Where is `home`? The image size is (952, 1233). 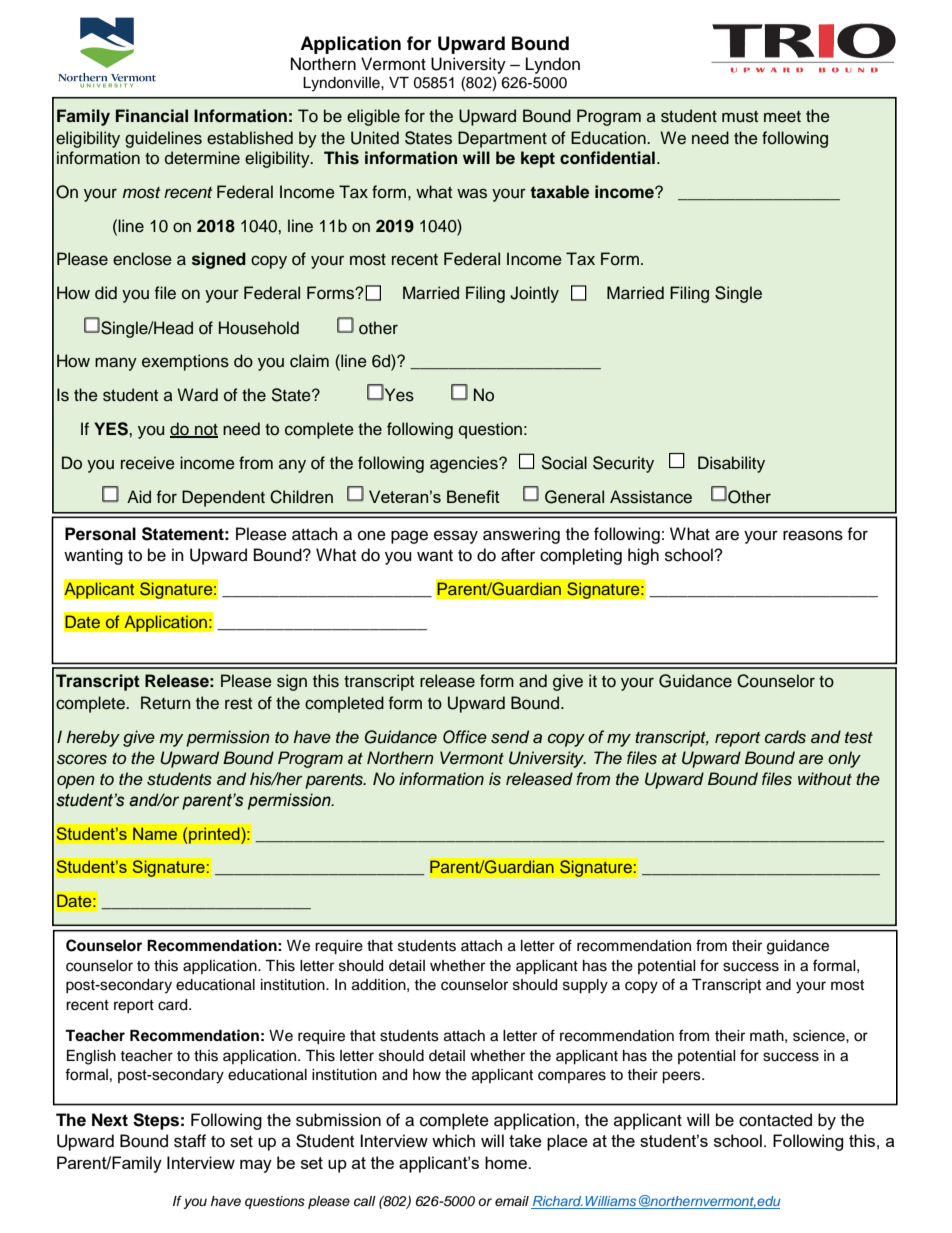
home is located at coordinates (507, 1162).
